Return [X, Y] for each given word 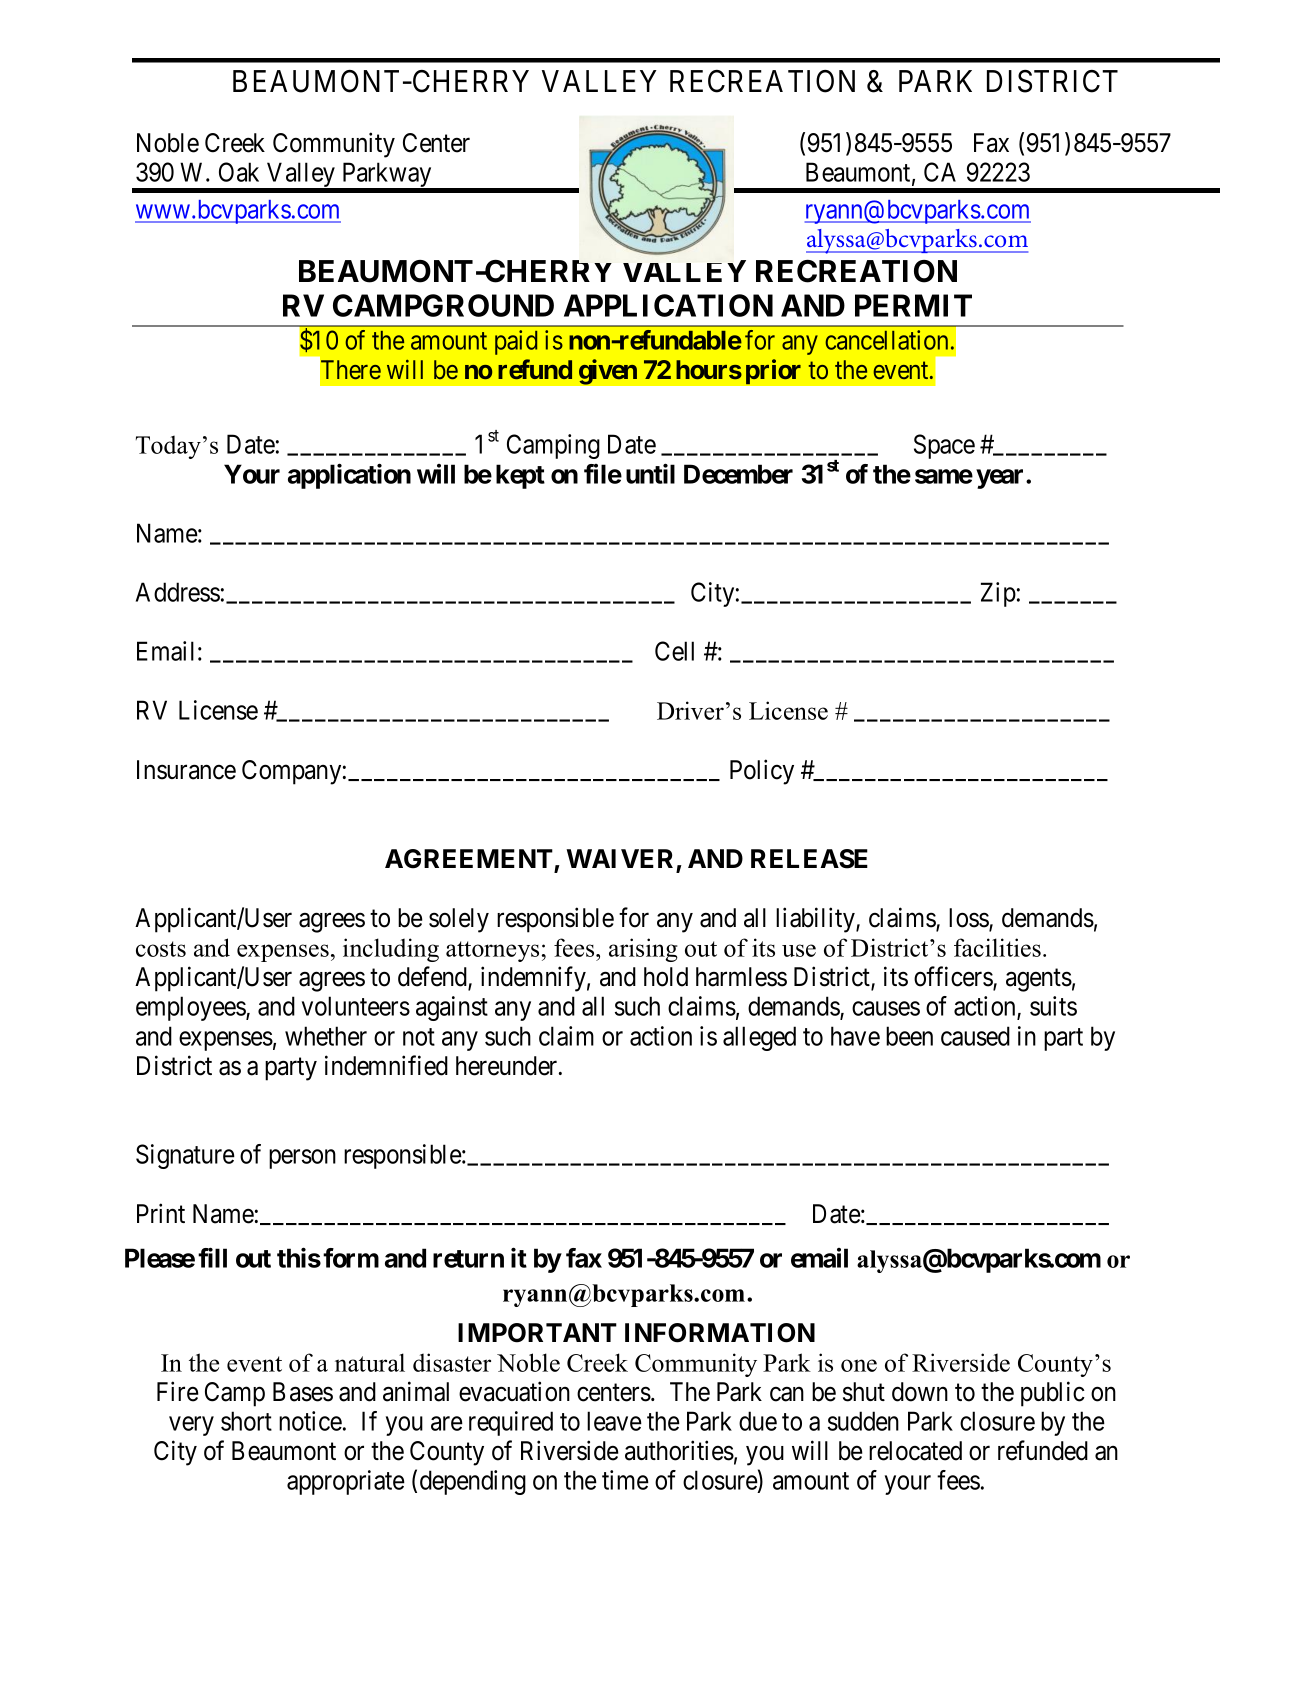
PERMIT [913, 305]
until [650, 473]
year [1001, 479]
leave [614, 1421]
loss [969, 919]
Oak [239, 172]
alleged [759, 1038]
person [302, 1159]
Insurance [186, 770]
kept [520, 476]
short [246, 1421]
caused [975, 1036]
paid [516, 342]
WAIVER [619, 858]
